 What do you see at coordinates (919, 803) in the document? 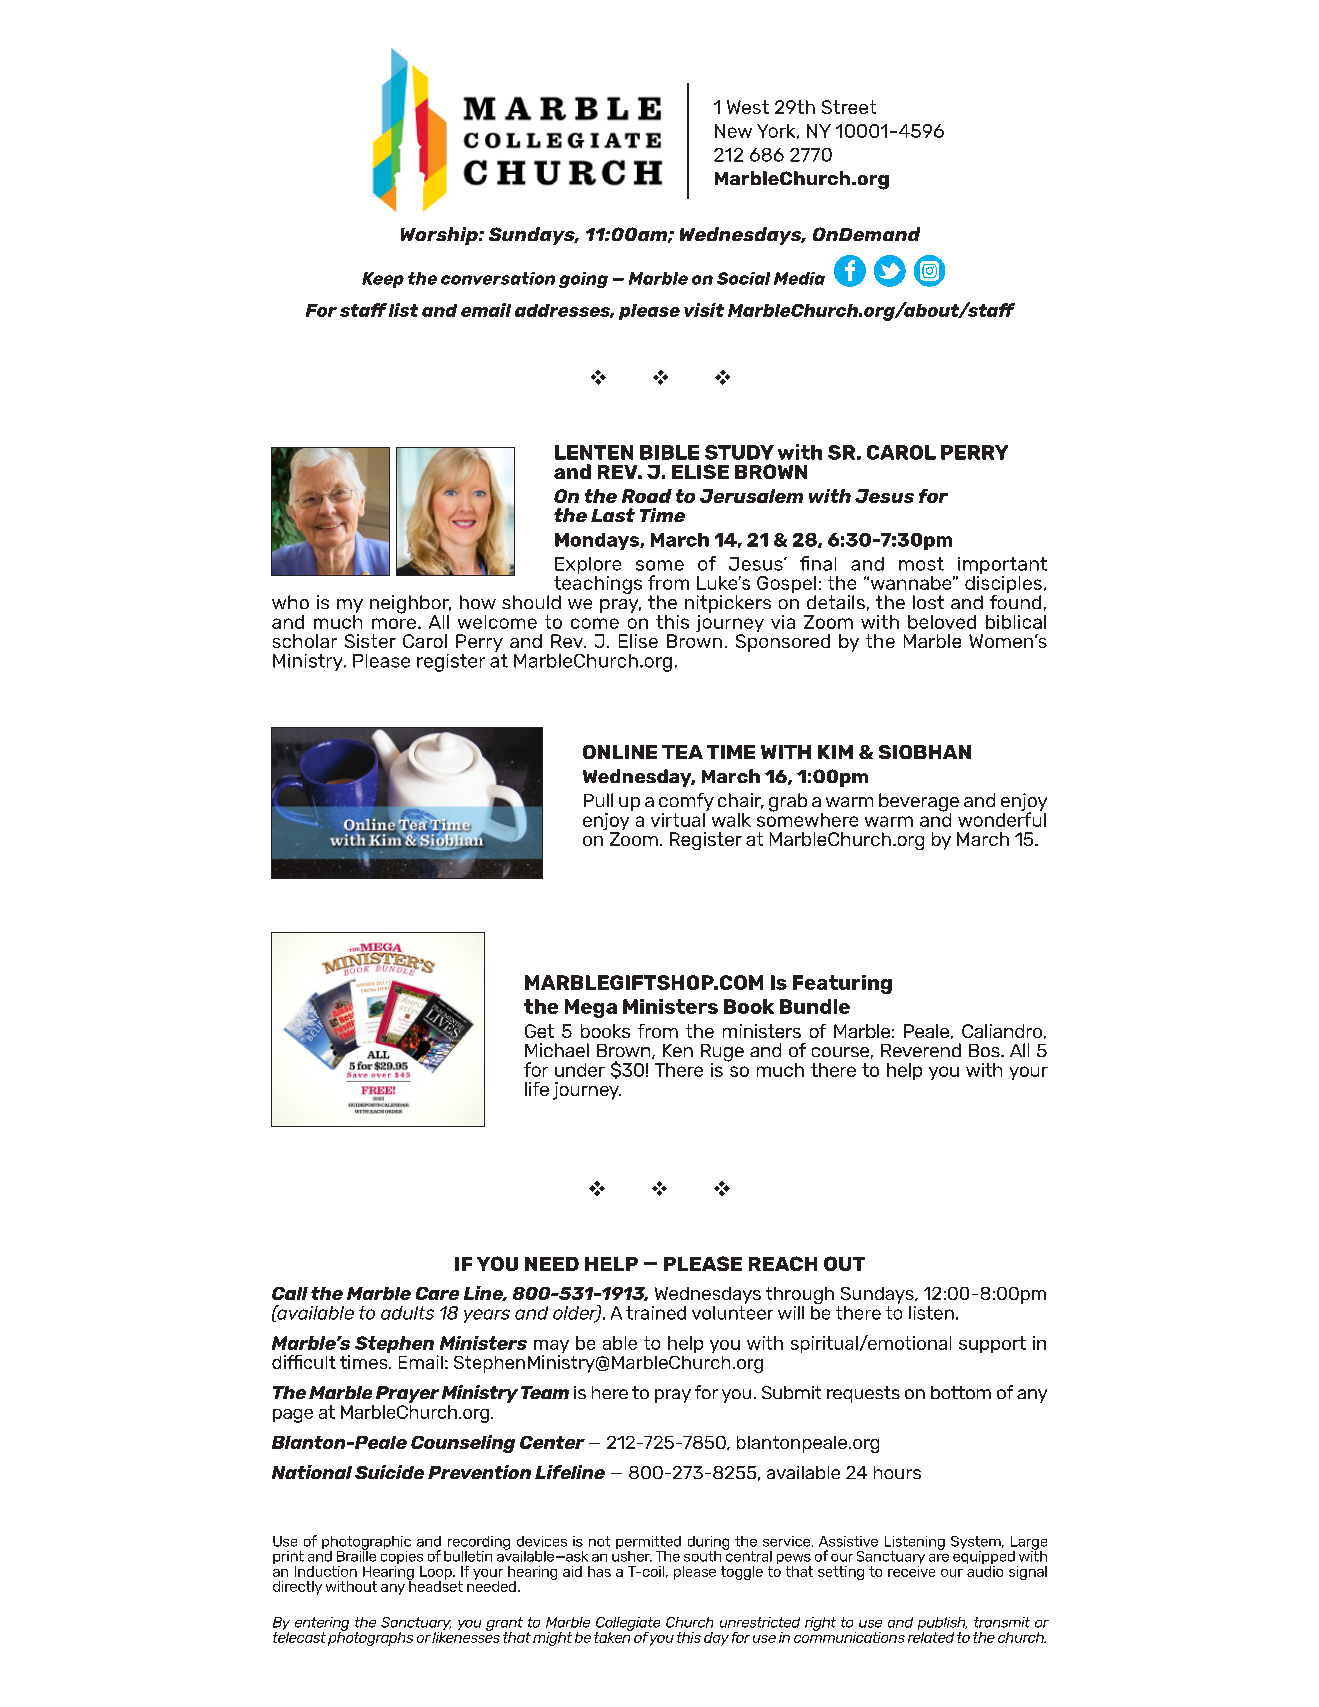
I see `beverage` at bounding box center [919, 803].
